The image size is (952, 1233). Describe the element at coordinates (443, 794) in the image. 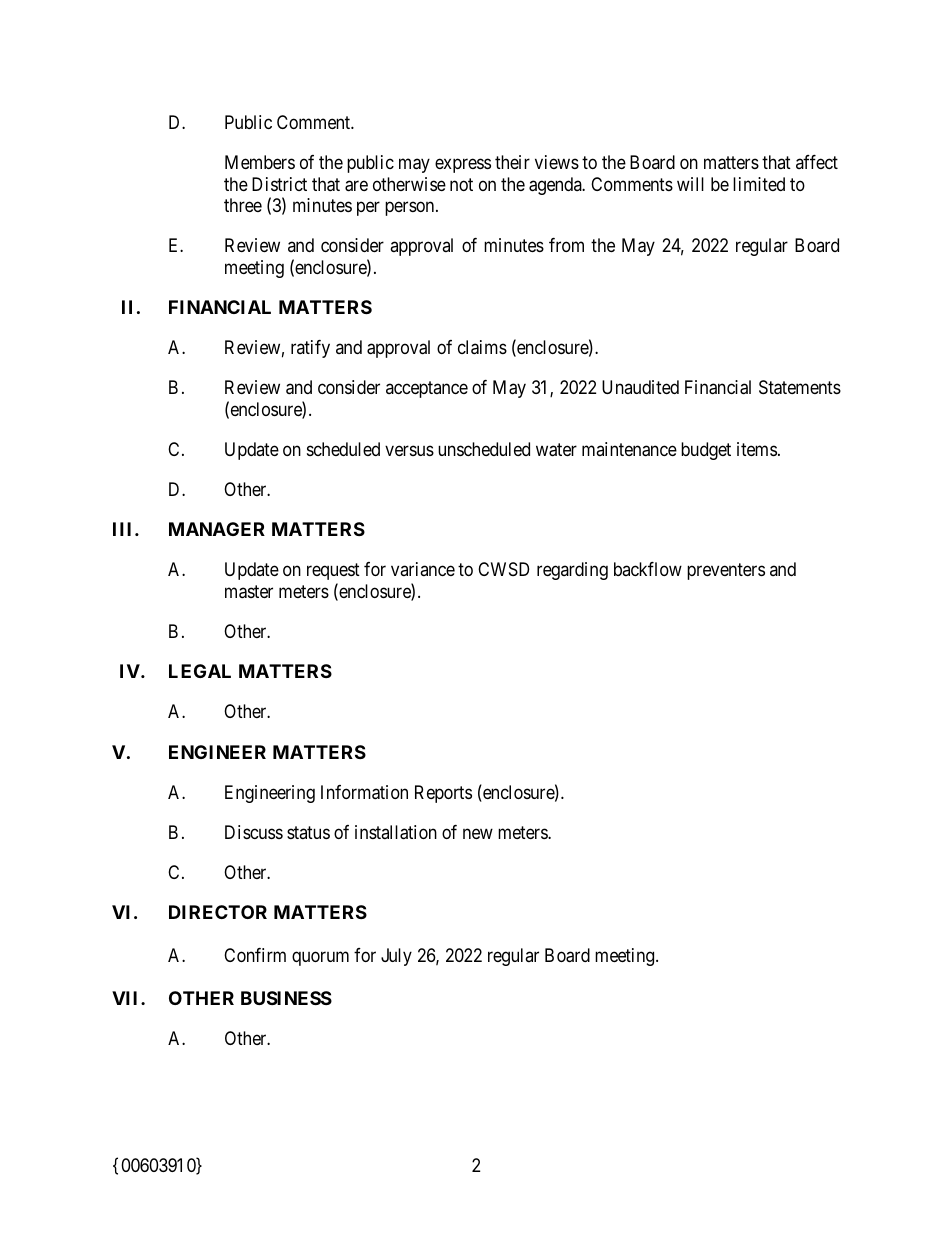

I see `Reports` at that location.
